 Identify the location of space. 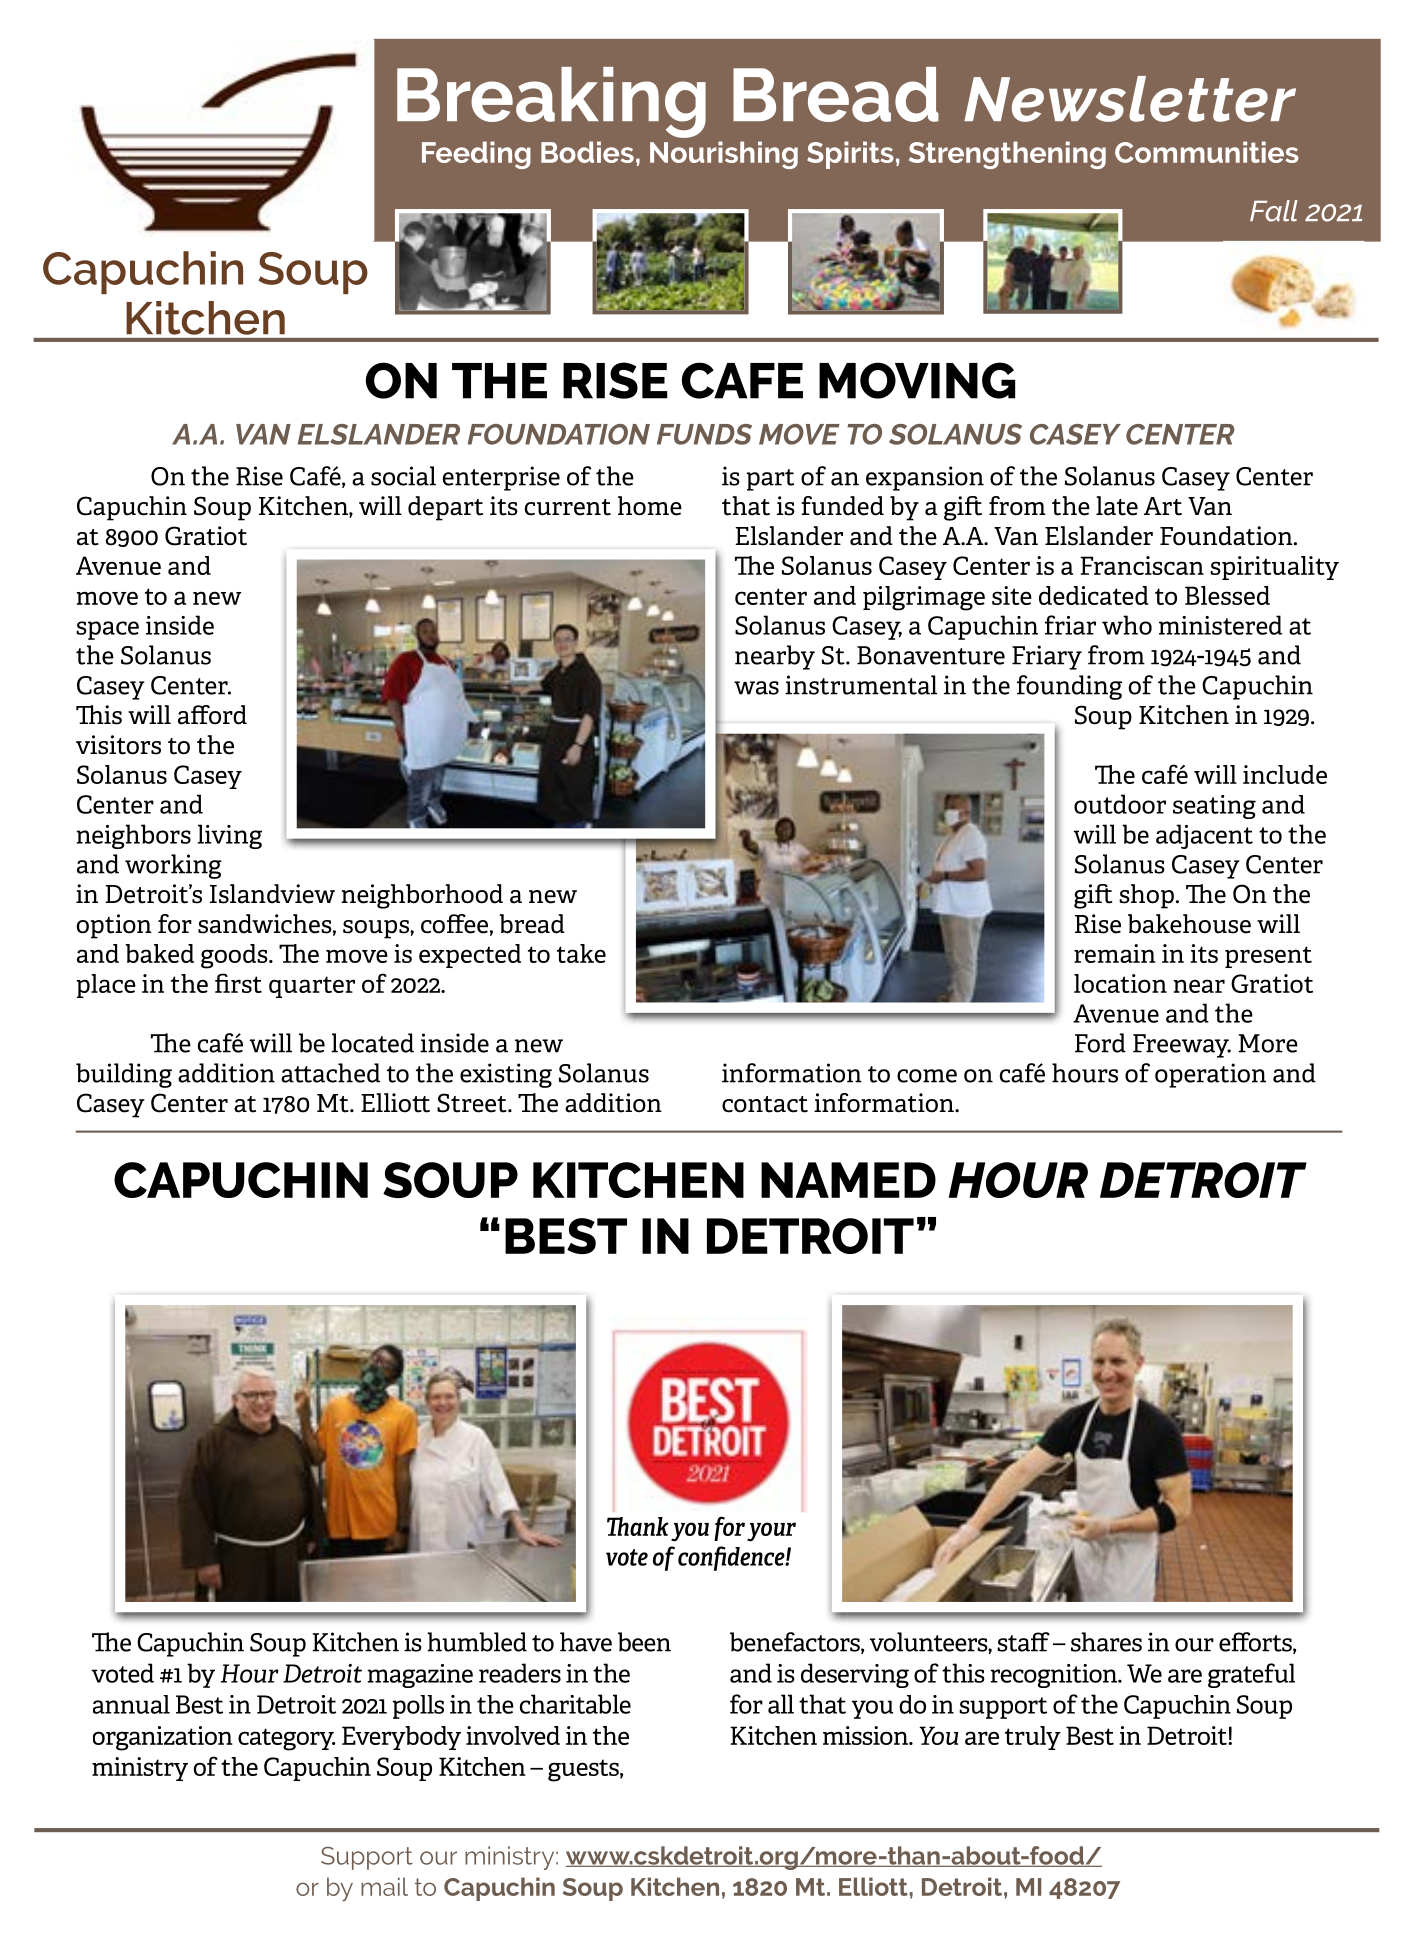
(107, 630).
